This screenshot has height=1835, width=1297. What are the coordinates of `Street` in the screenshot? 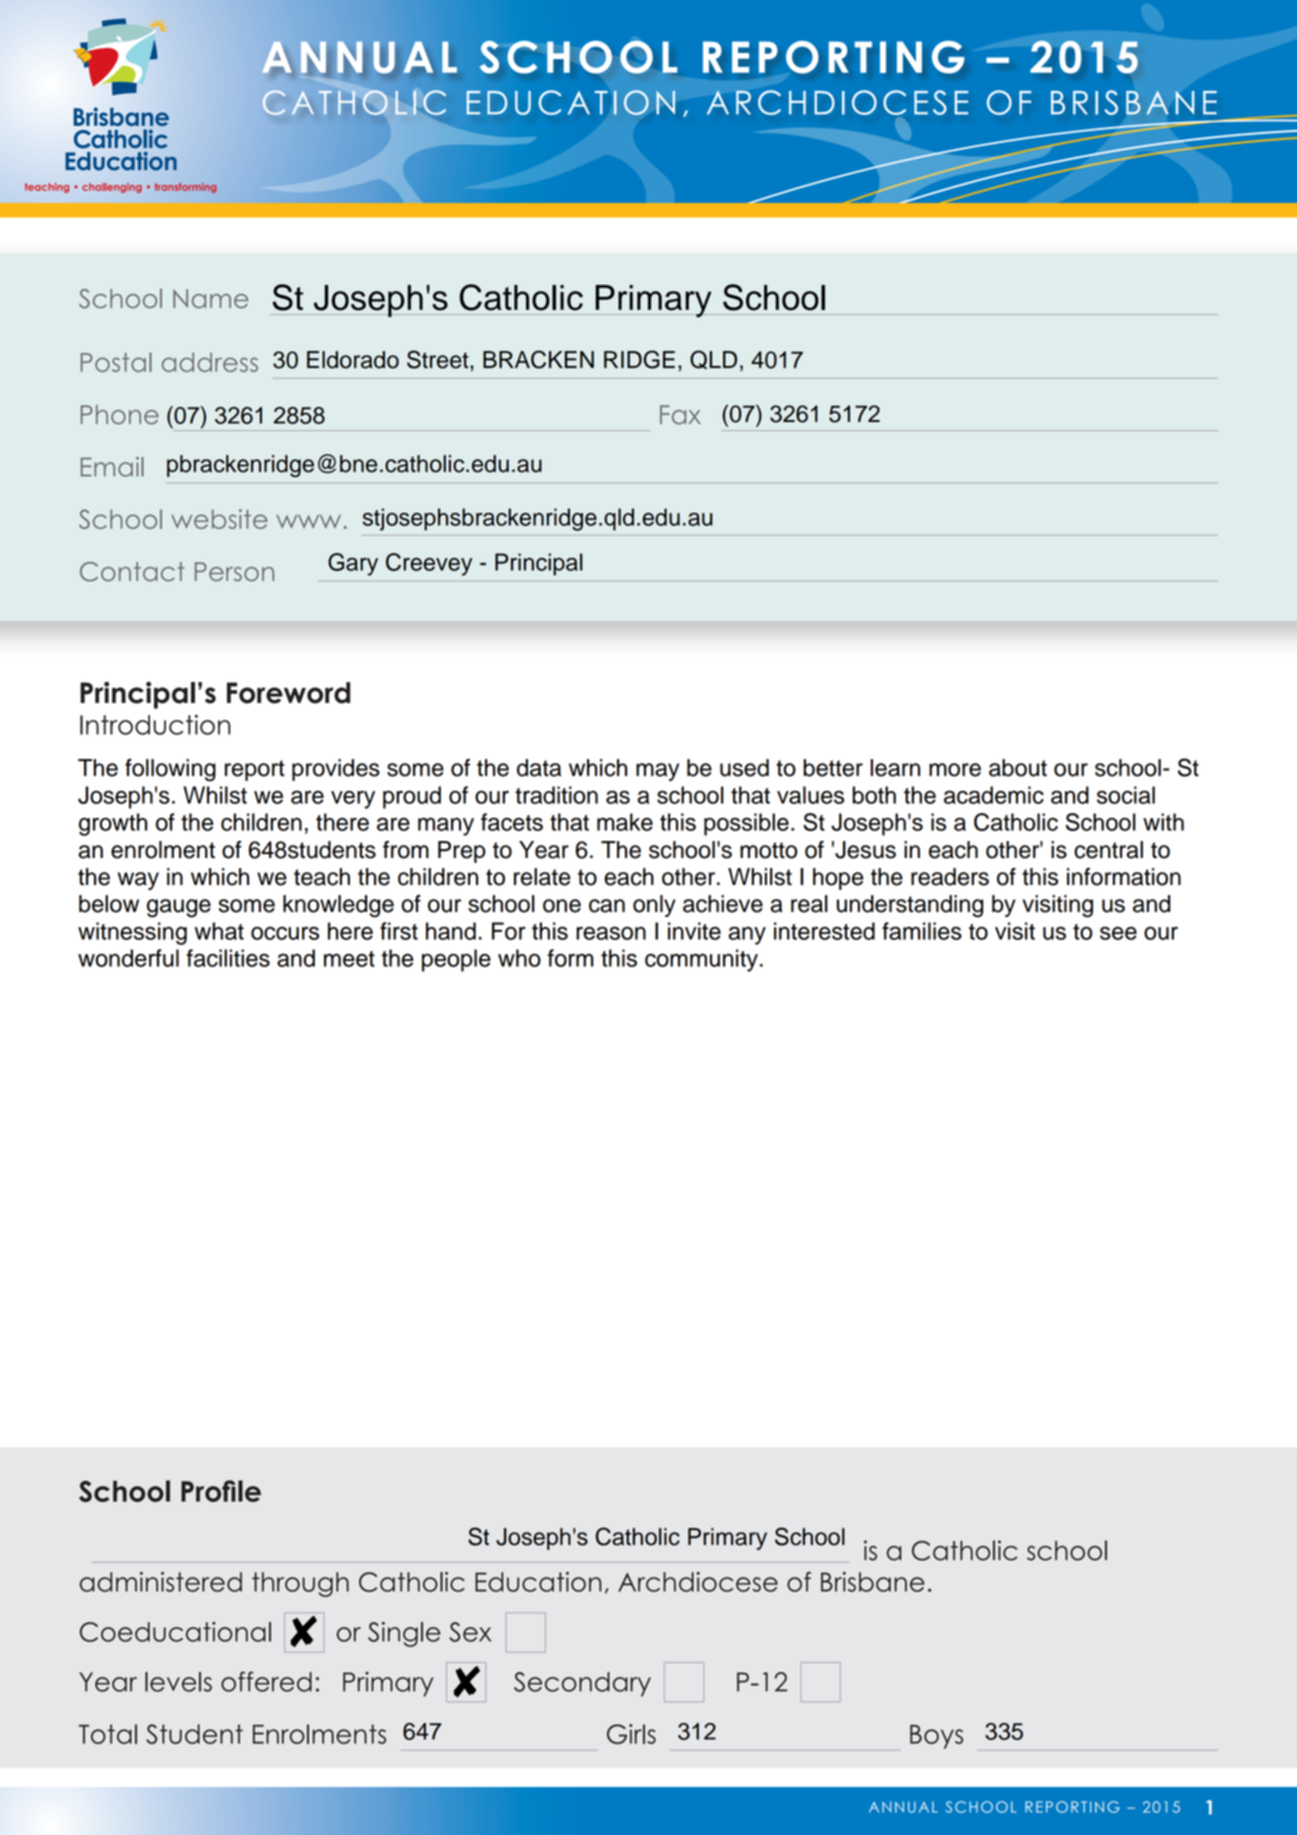 It's located at (439, 359).
